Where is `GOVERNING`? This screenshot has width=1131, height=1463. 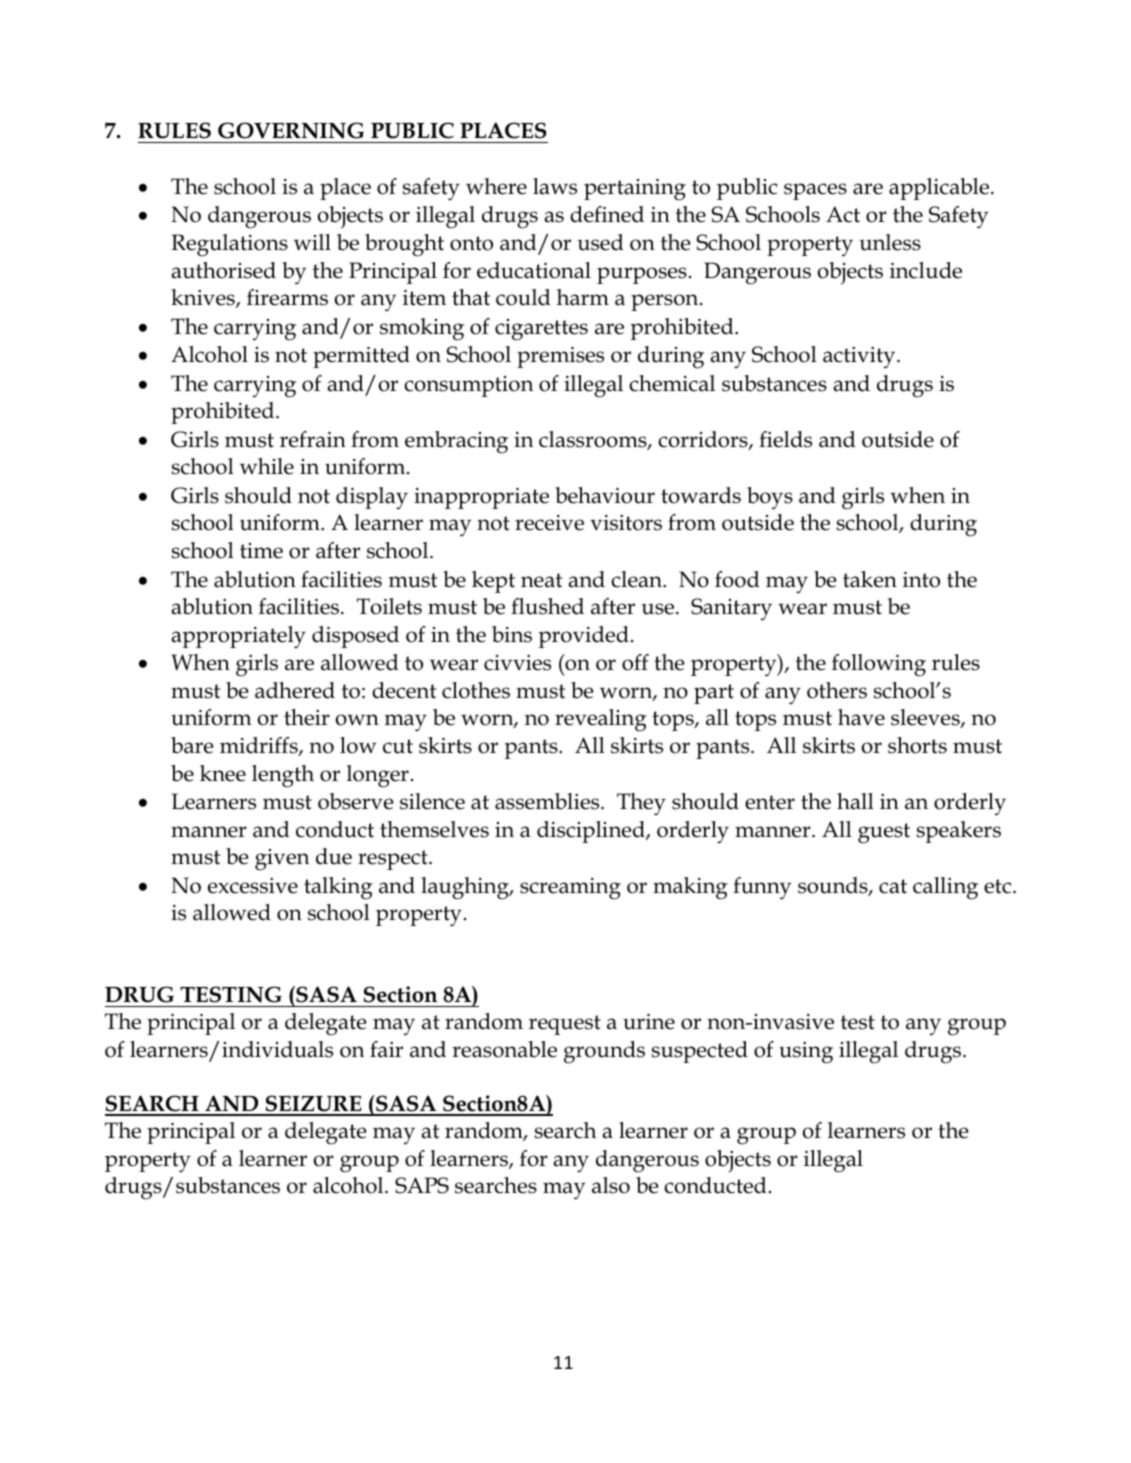
GOVERNING is located at coordinates (291, 130).
